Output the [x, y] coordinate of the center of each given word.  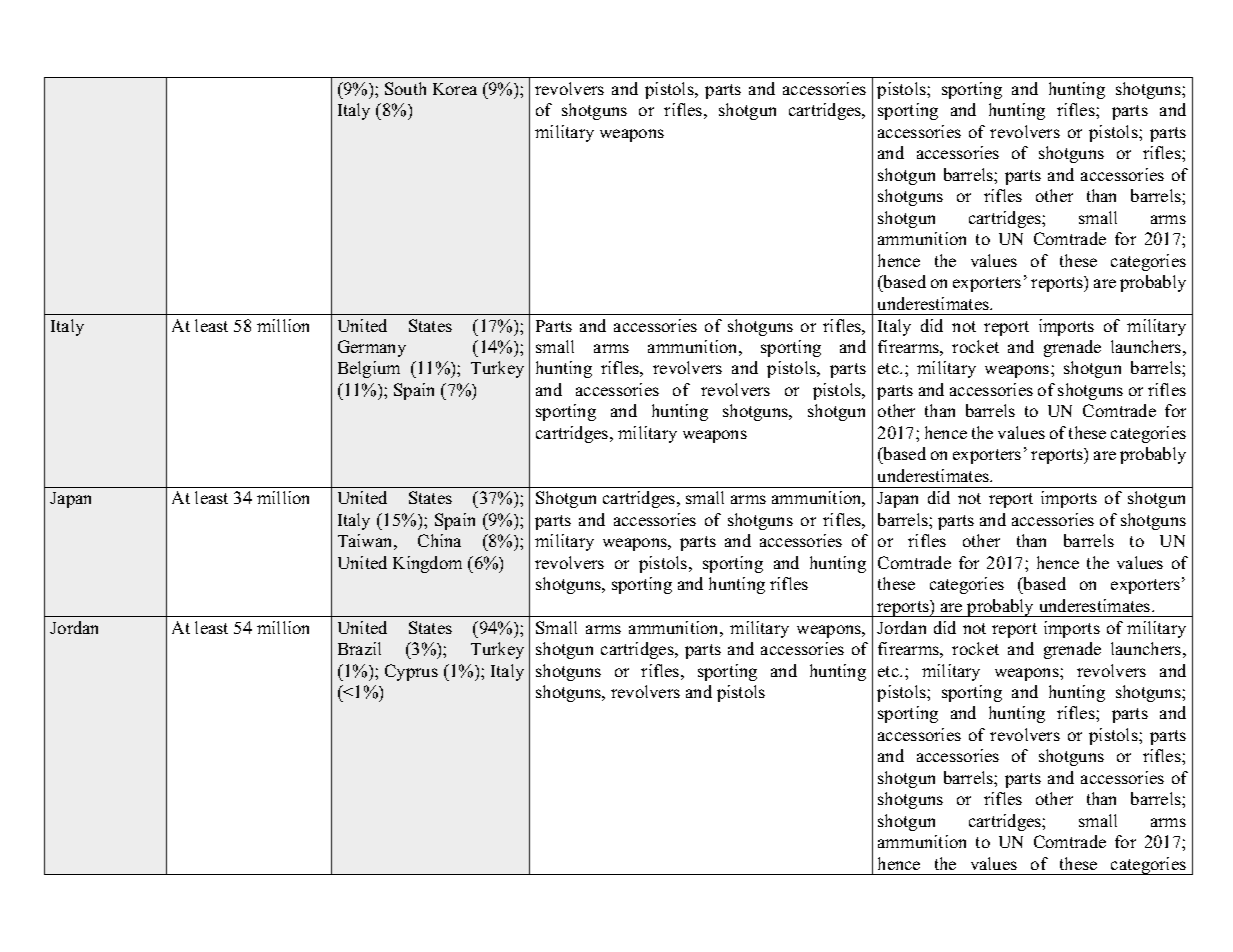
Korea [455, 89]
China [439, 540]
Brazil [359, 648]
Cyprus [411, 672]
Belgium [369, 369]
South [405, 88]
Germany [372, 348]
